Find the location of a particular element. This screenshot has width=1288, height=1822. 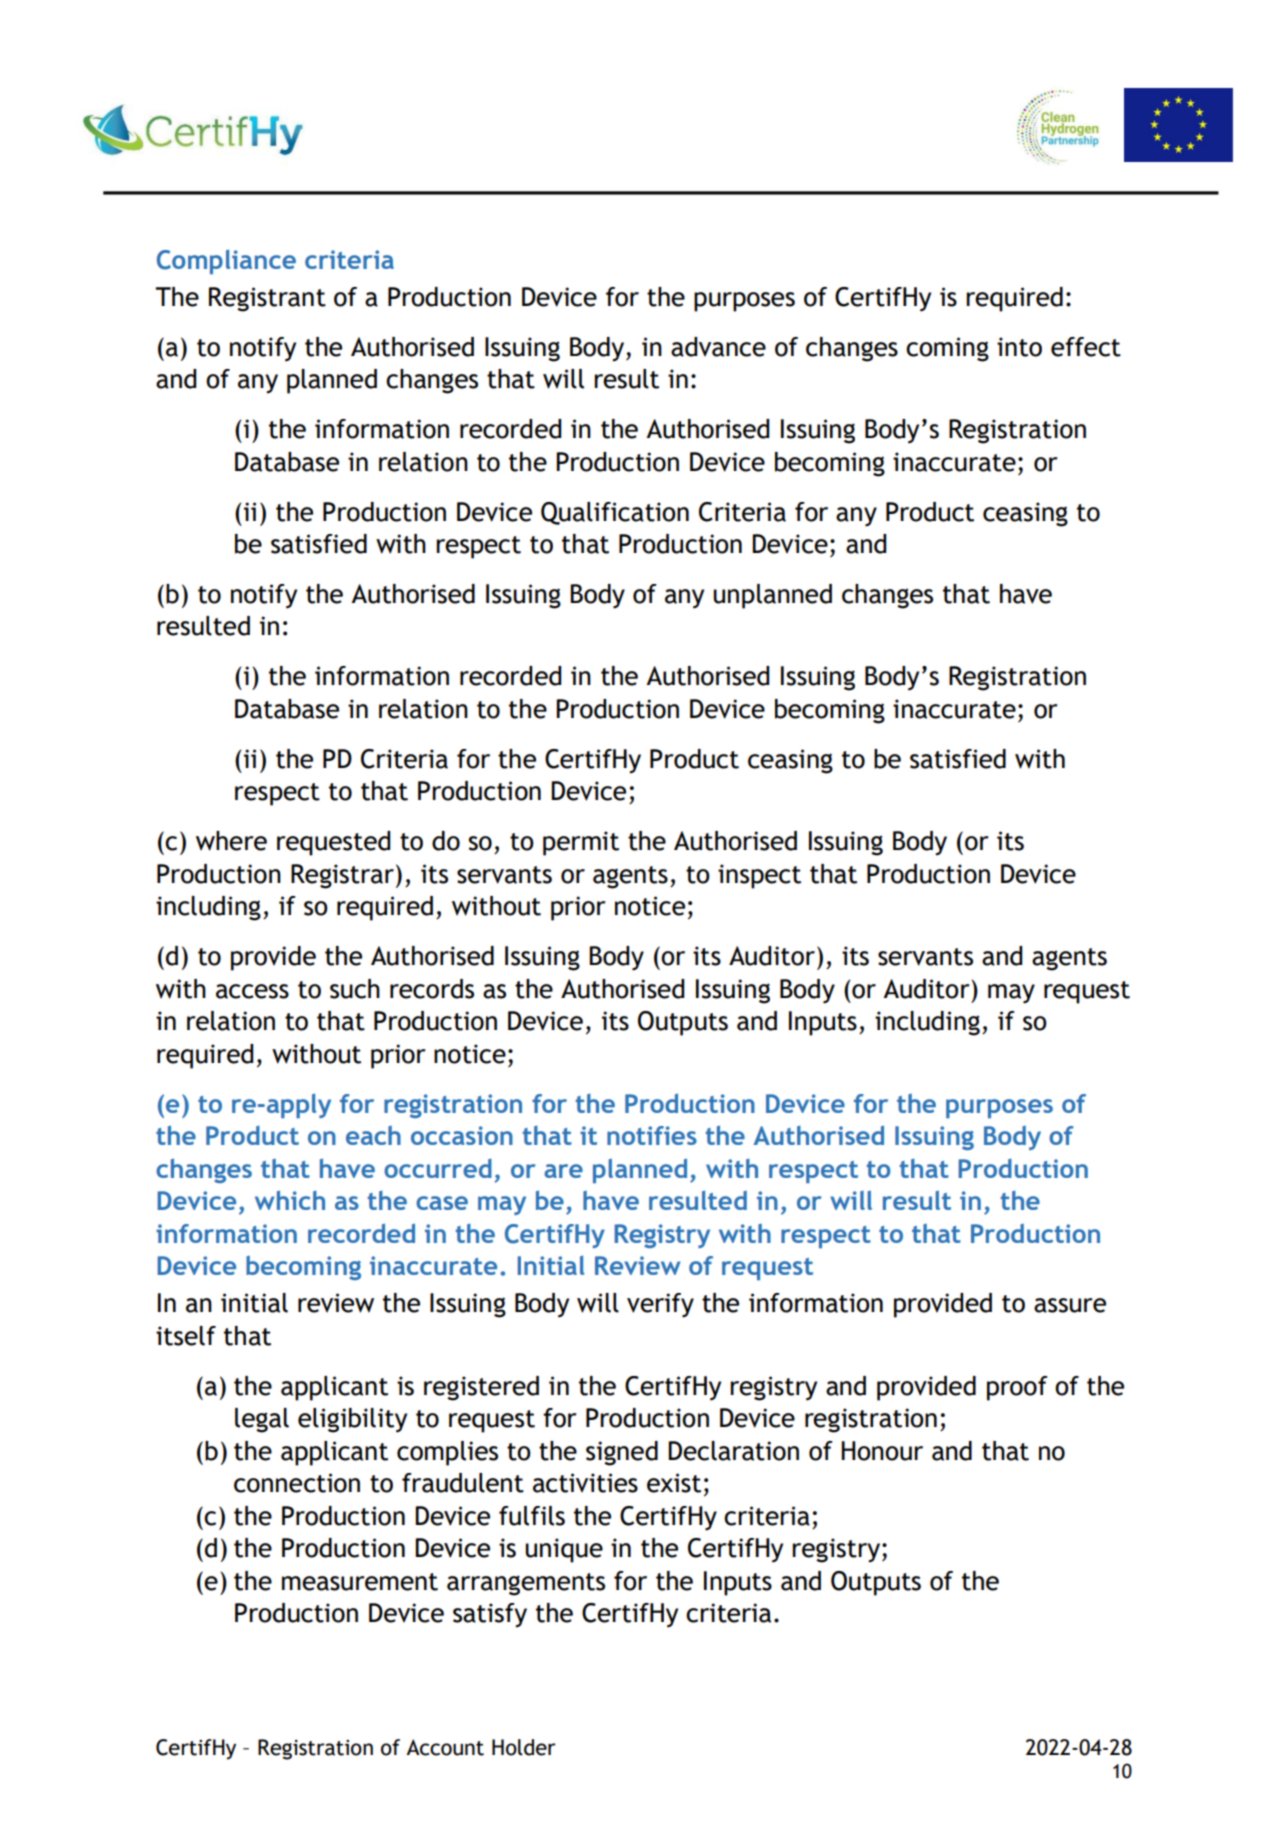

Holder is located at coordinates (523, 1747).
